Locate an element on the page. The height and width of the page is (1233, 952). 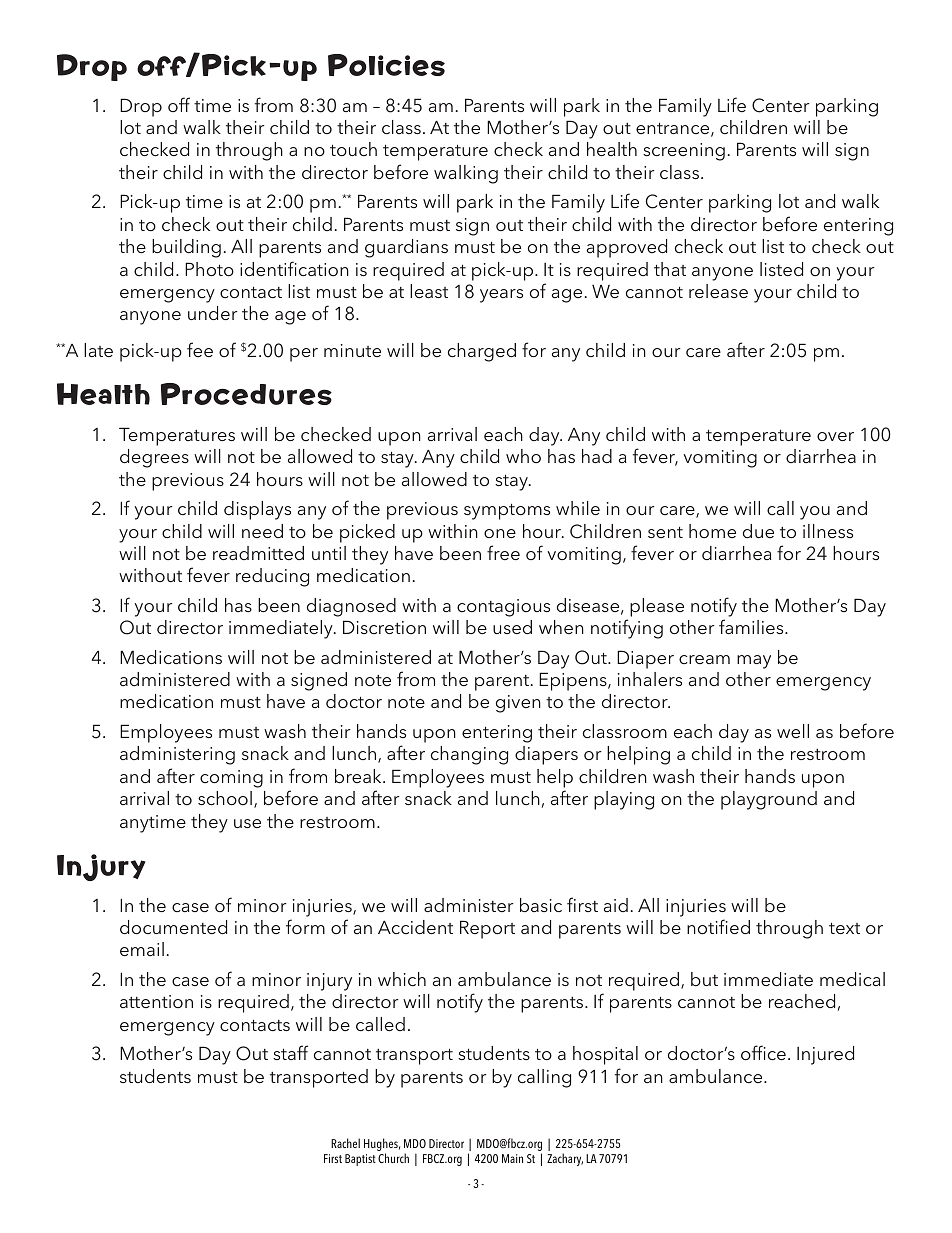
school is located at coordinates (225, 798).
